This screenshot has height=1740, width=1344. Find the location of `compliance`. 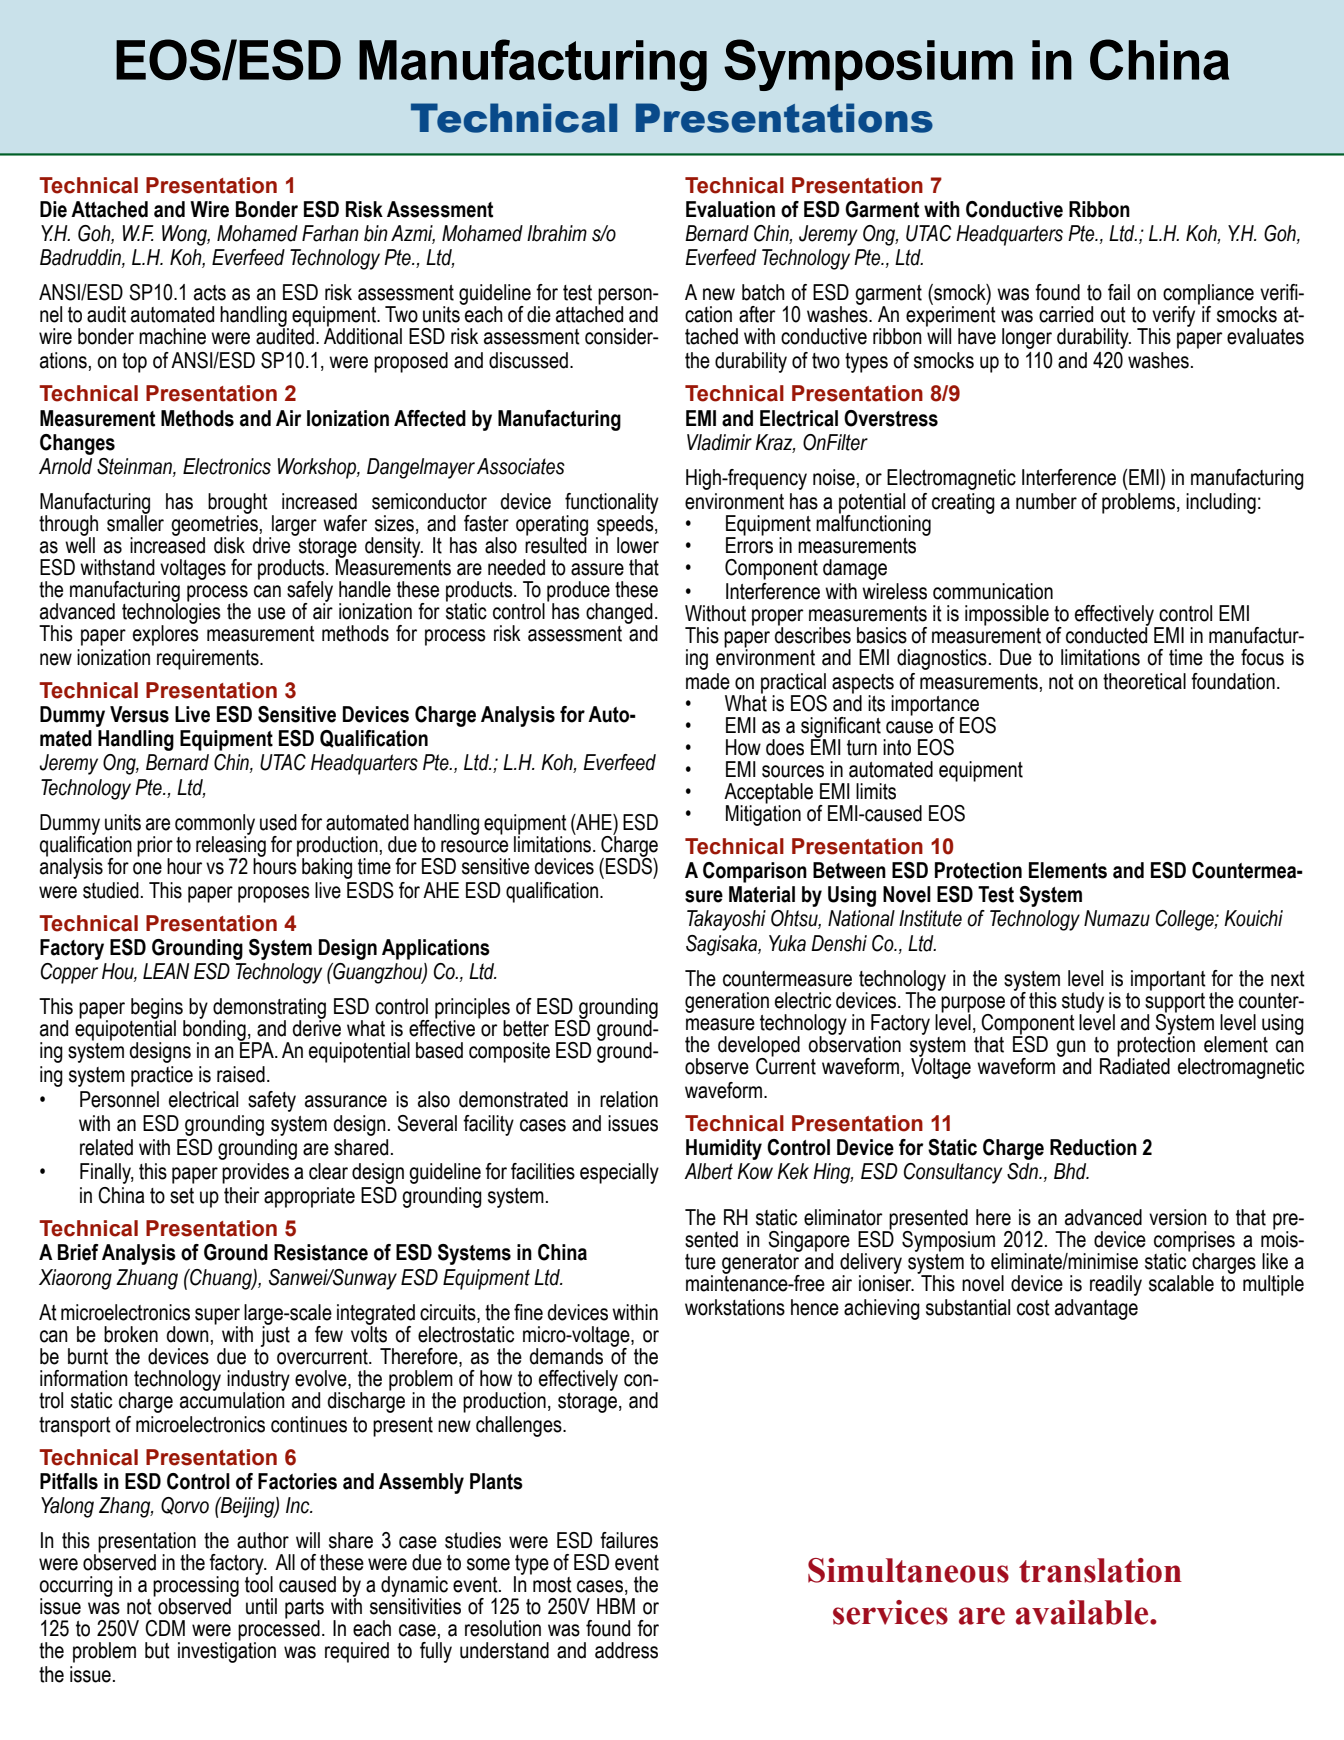

compliance is located at coordinates (1208, 295).
